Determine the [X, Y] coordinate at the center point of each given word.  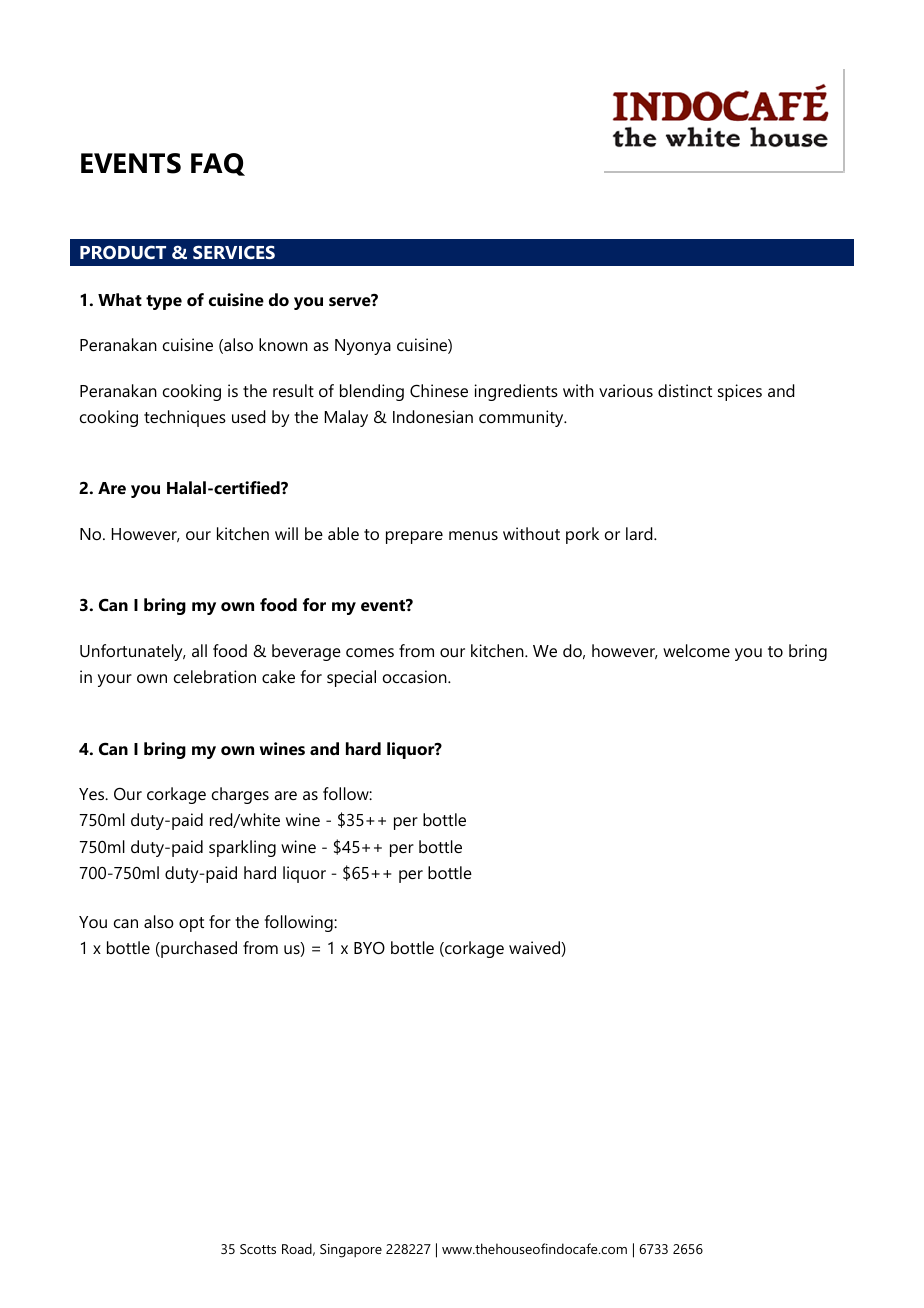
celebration [215, 676]
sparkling [242, 848]
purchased [198, 949]
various [626, 390]
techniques [185, 418]
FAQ [218, 164]
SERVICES [234, 252]
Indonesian [433, 416]
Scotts [258, 1249]
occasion [416, 676]
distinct [685, 390]
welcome [696, 650]
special [351, 678]
